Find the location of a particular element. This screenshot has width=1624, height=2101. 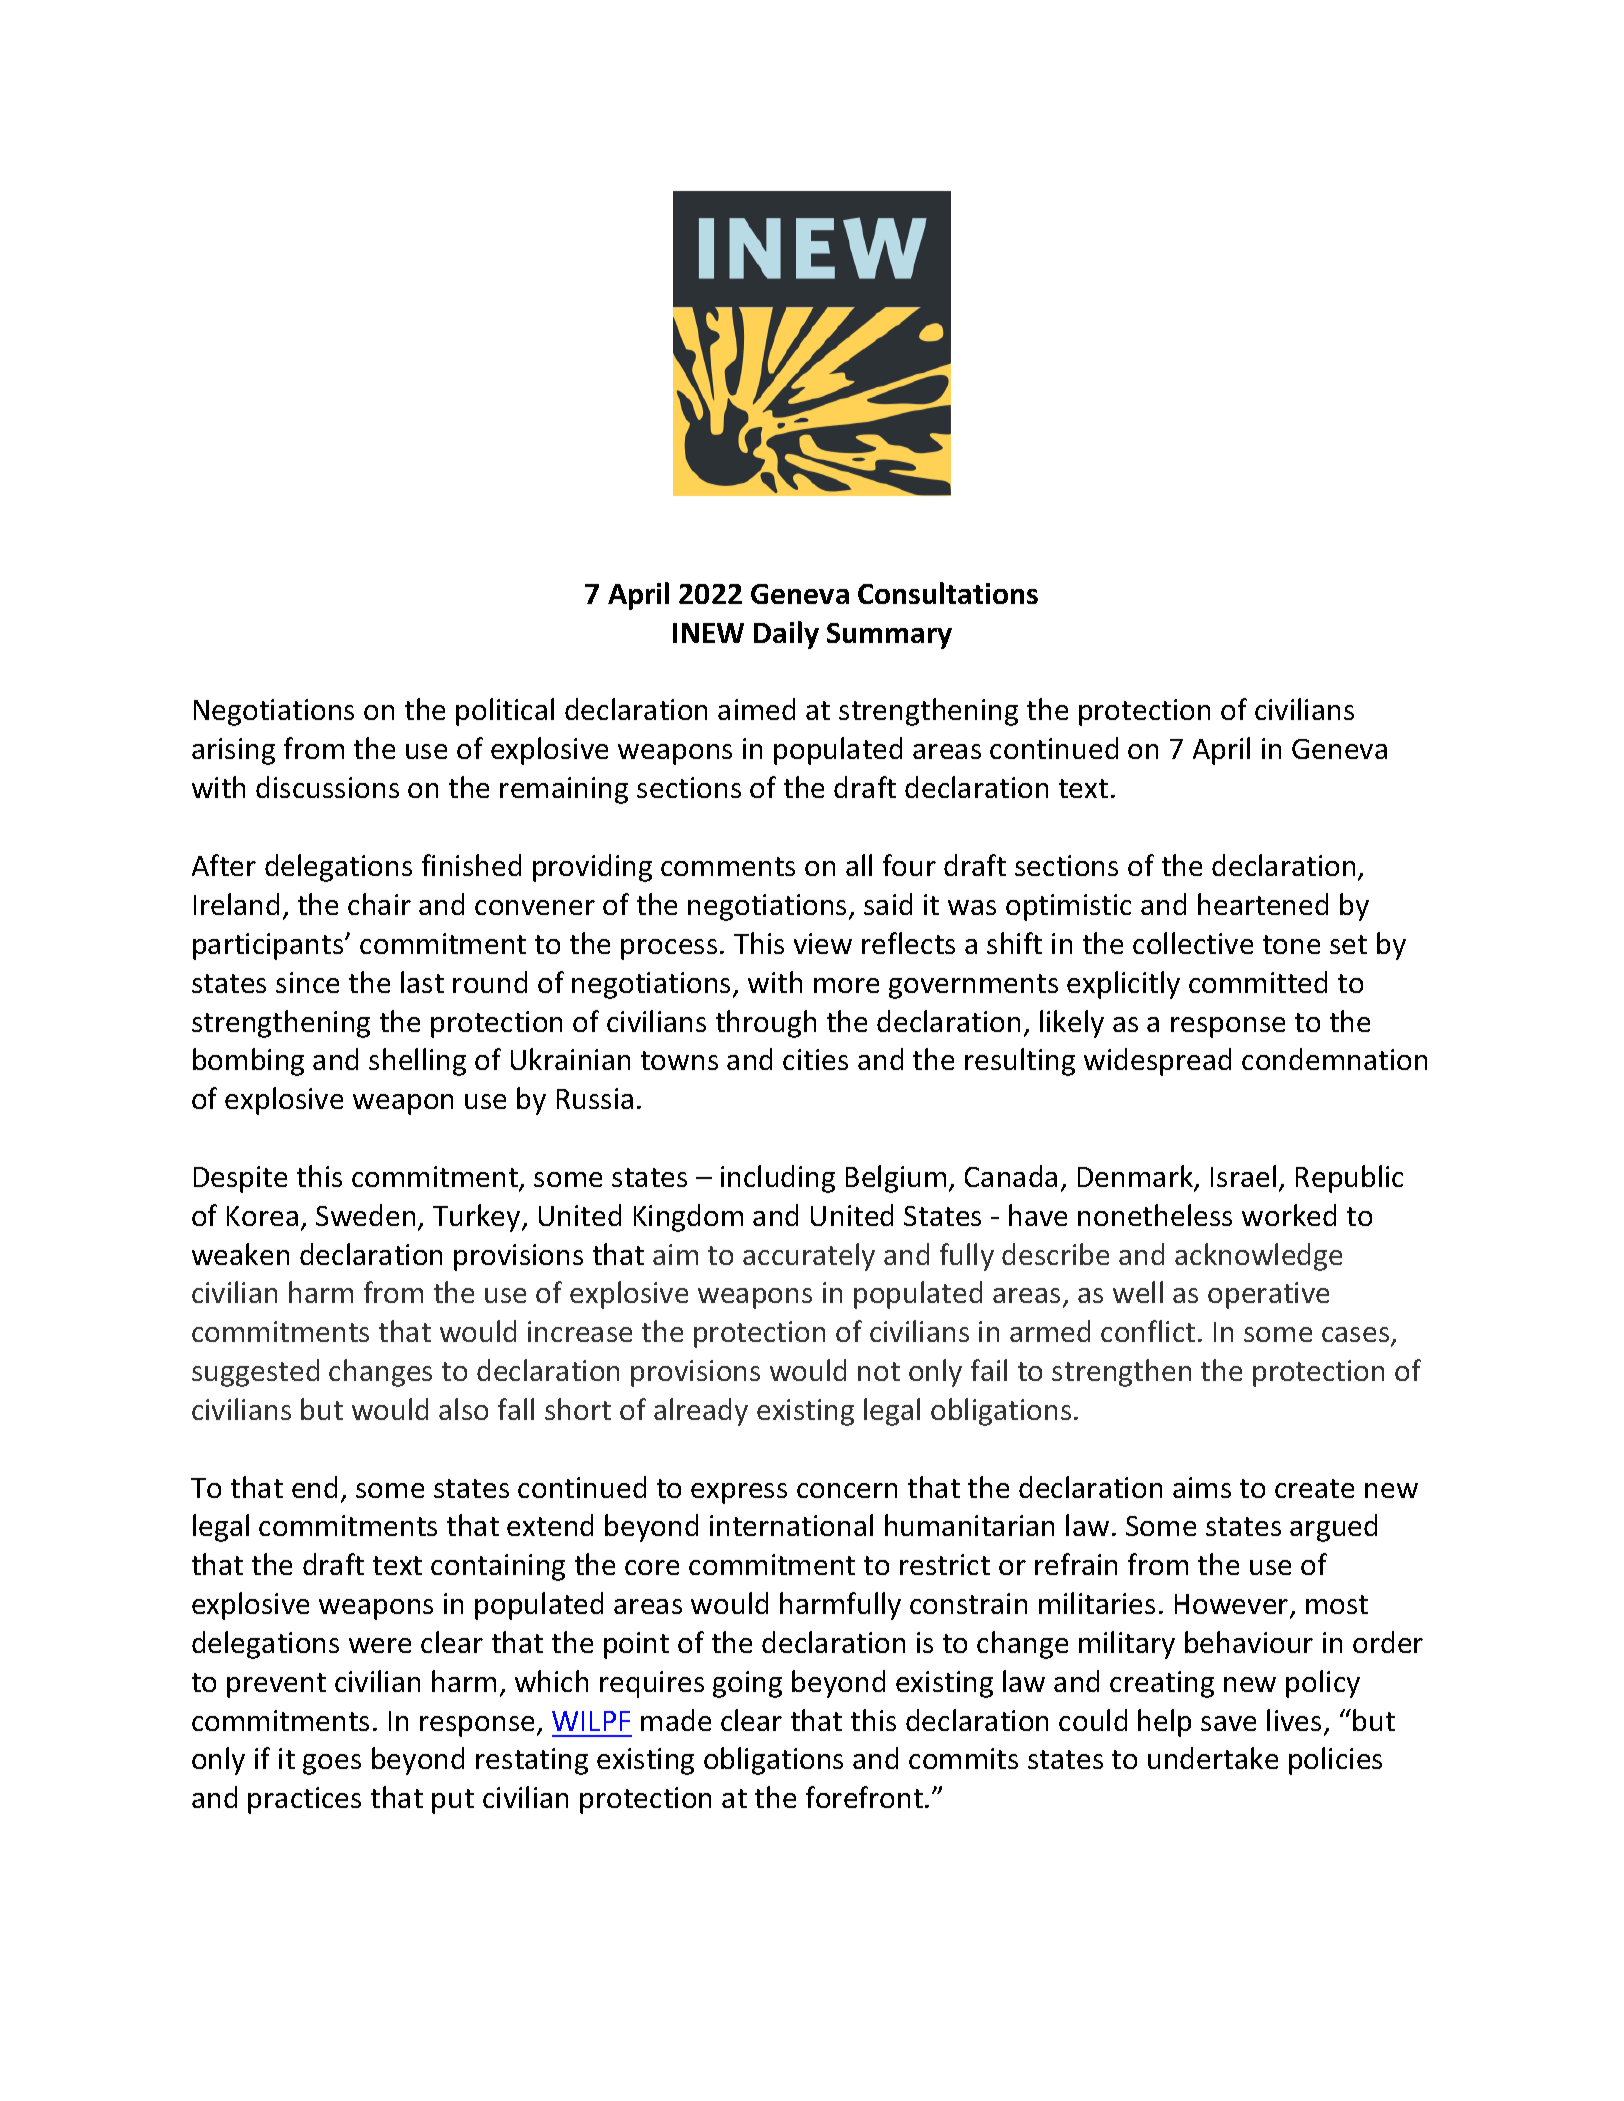

concern is located at coordinates (847, 1490).
